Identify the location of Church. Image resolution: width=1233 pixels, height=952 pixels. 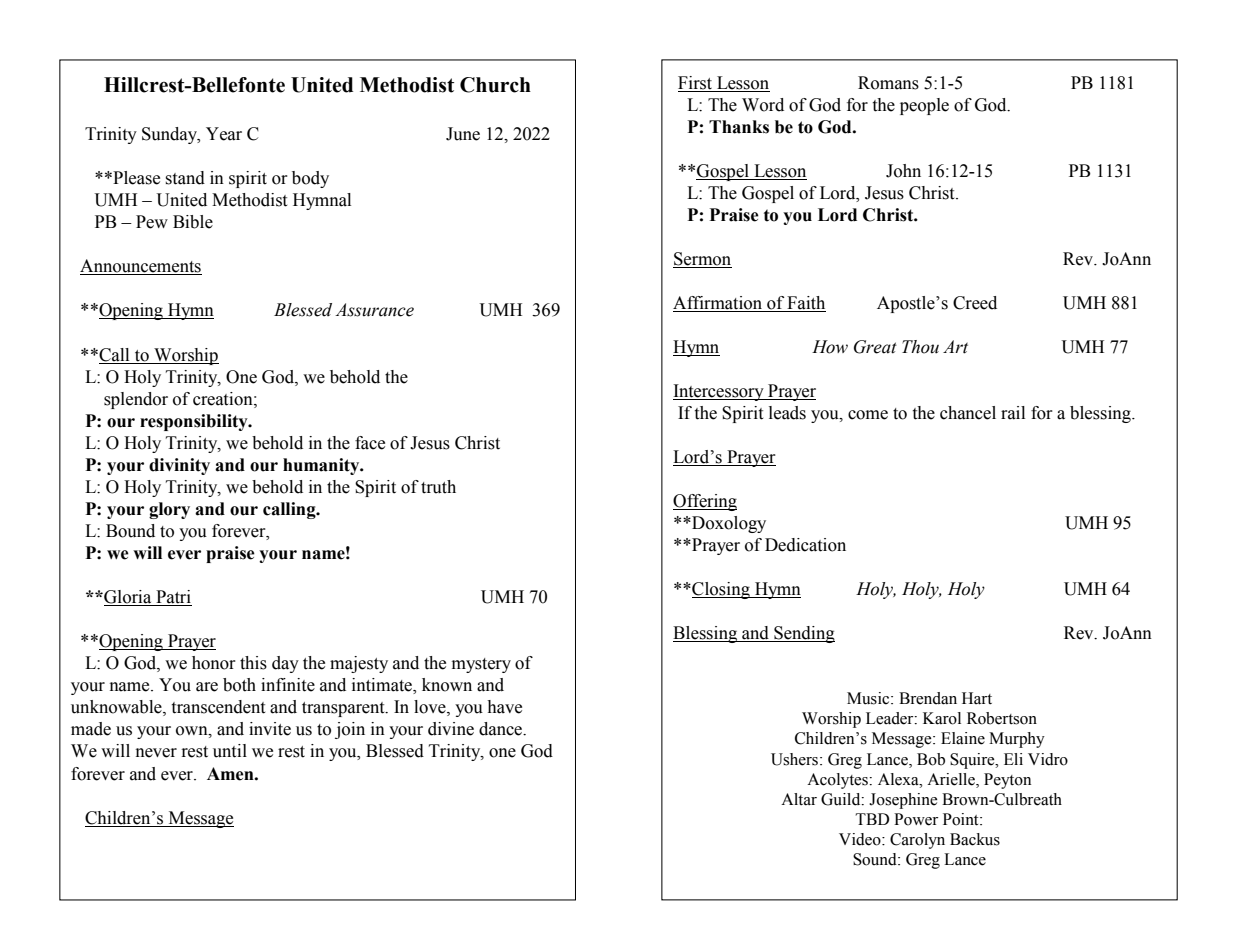
(495, 85).
